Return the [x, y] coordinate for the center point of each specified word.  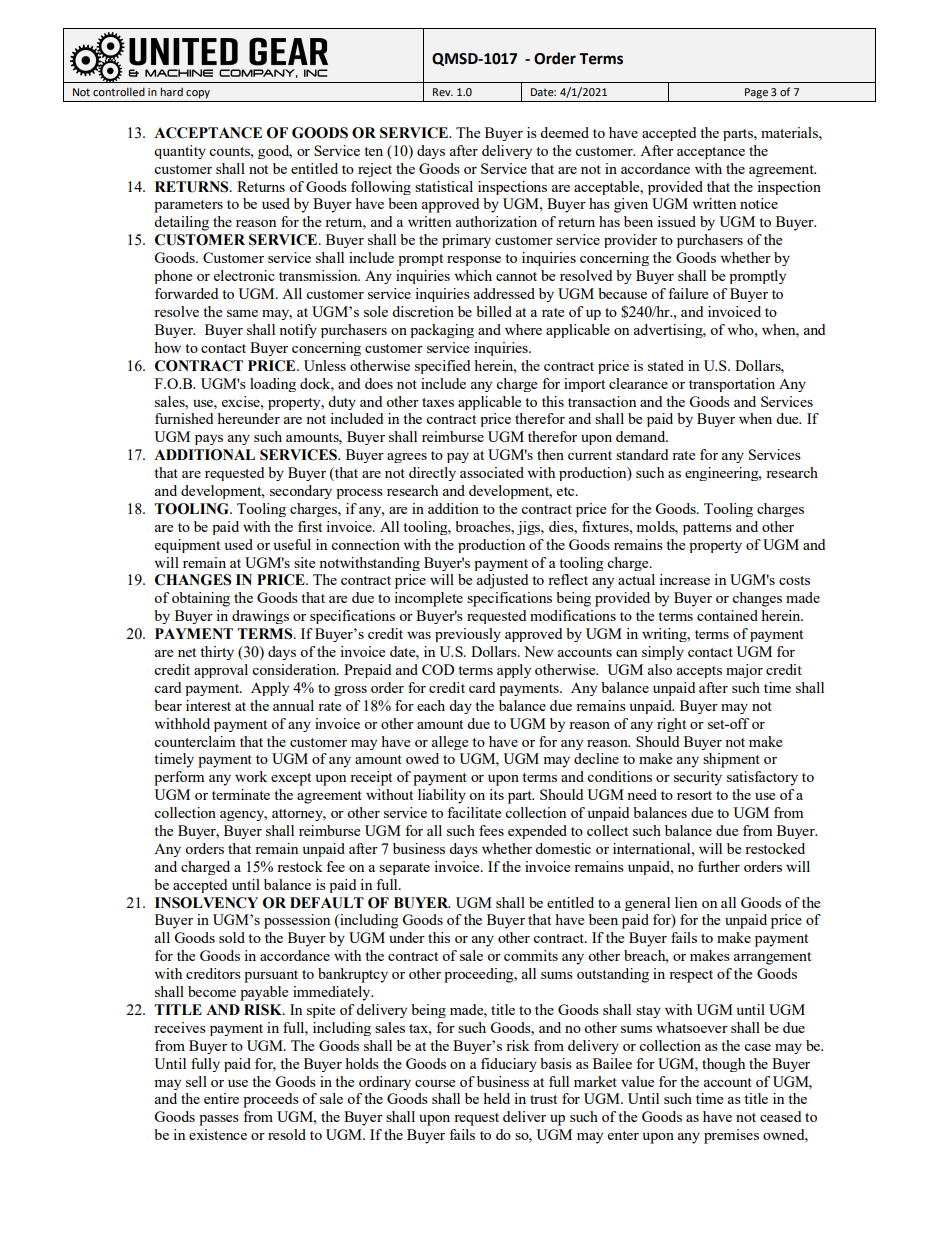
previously [468, 635]
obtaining [201, 599]
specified [442, 367]
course [435, 1083]
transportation [732, 385]
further [719, 866]
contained [727, 615]
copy [198, 94]
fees [491, 830]
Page [756, 93]
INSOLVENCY [206, 903]
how [167, 347]
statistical [444, 186]
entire [221, 1098]
